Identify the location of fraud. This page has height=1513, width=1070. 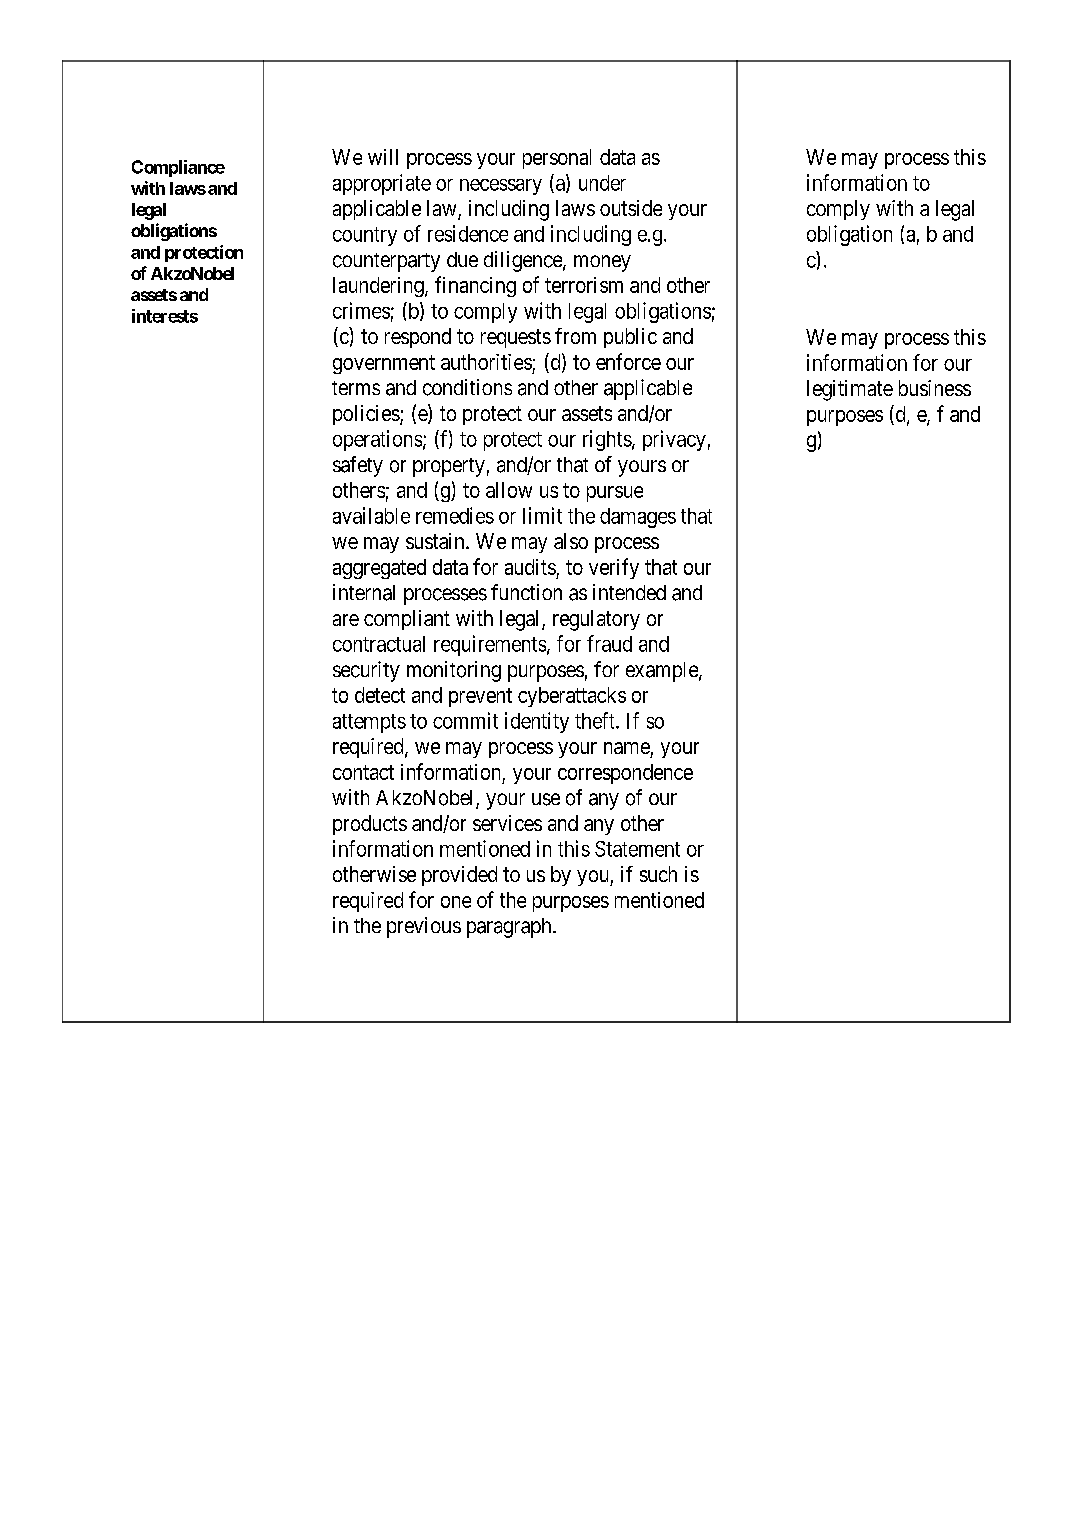
(609, 643).
